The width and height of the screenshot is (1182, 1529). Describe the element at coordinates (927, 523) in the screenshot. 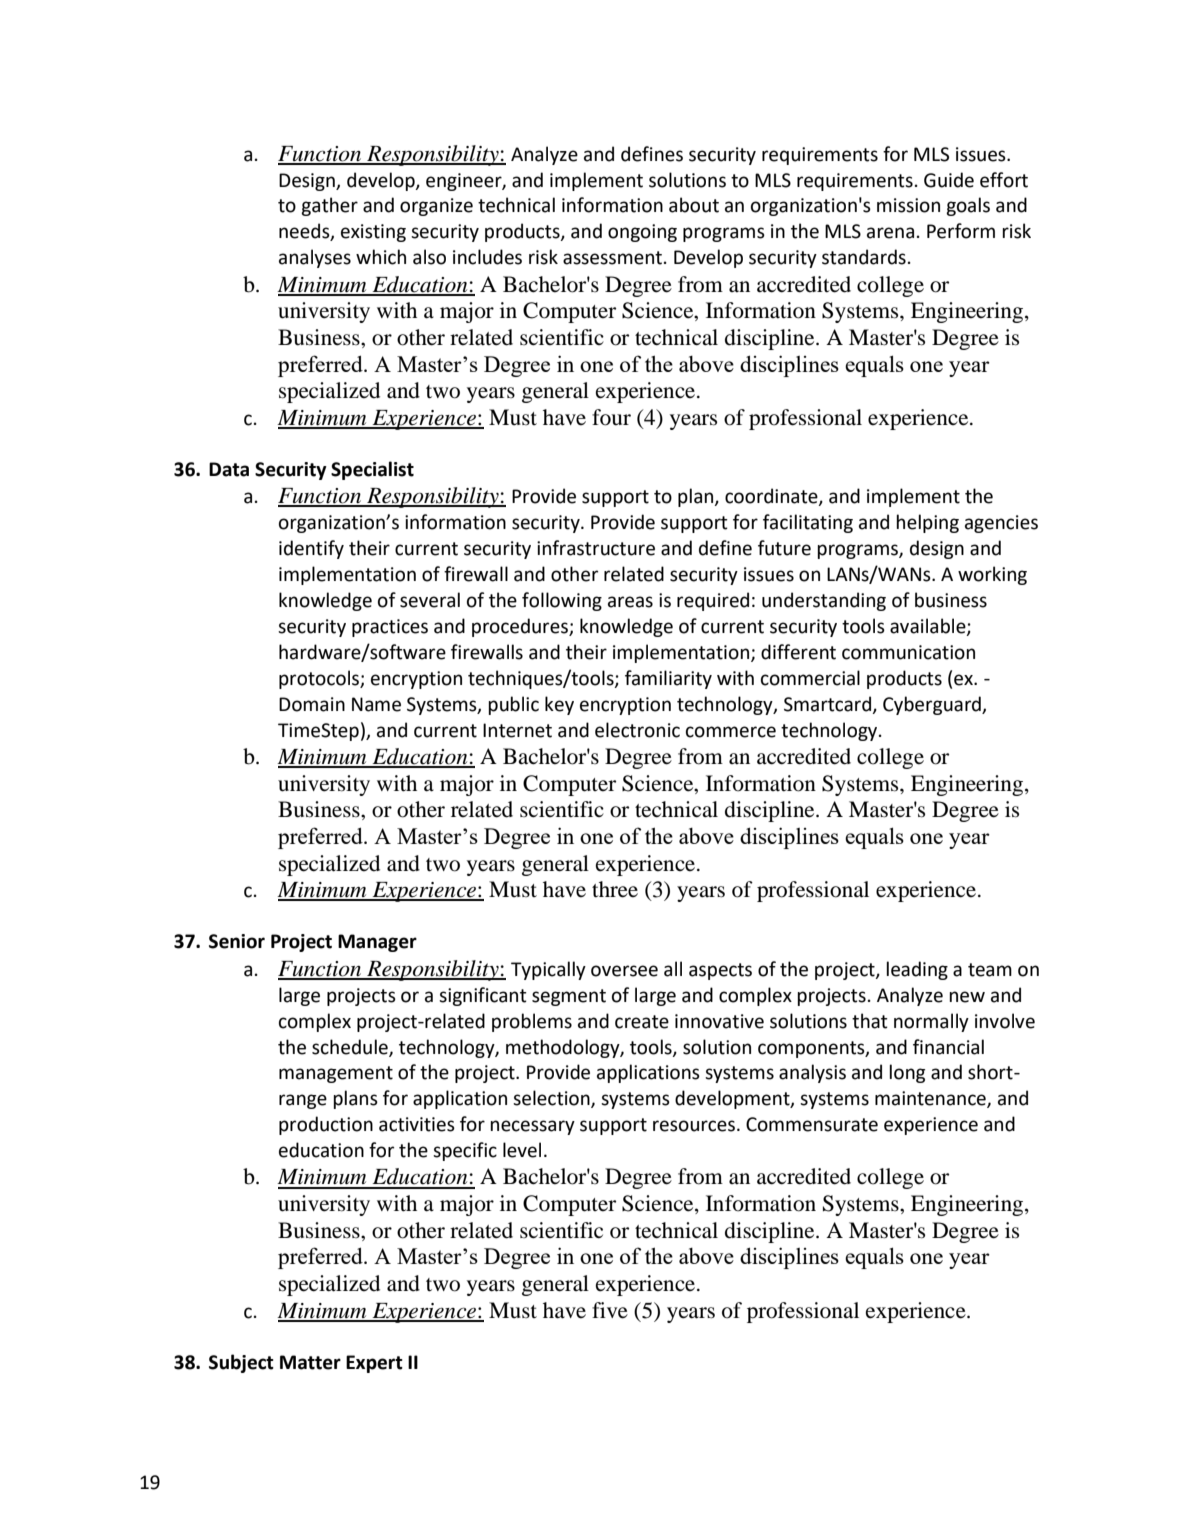

I see `helping` at that location.
